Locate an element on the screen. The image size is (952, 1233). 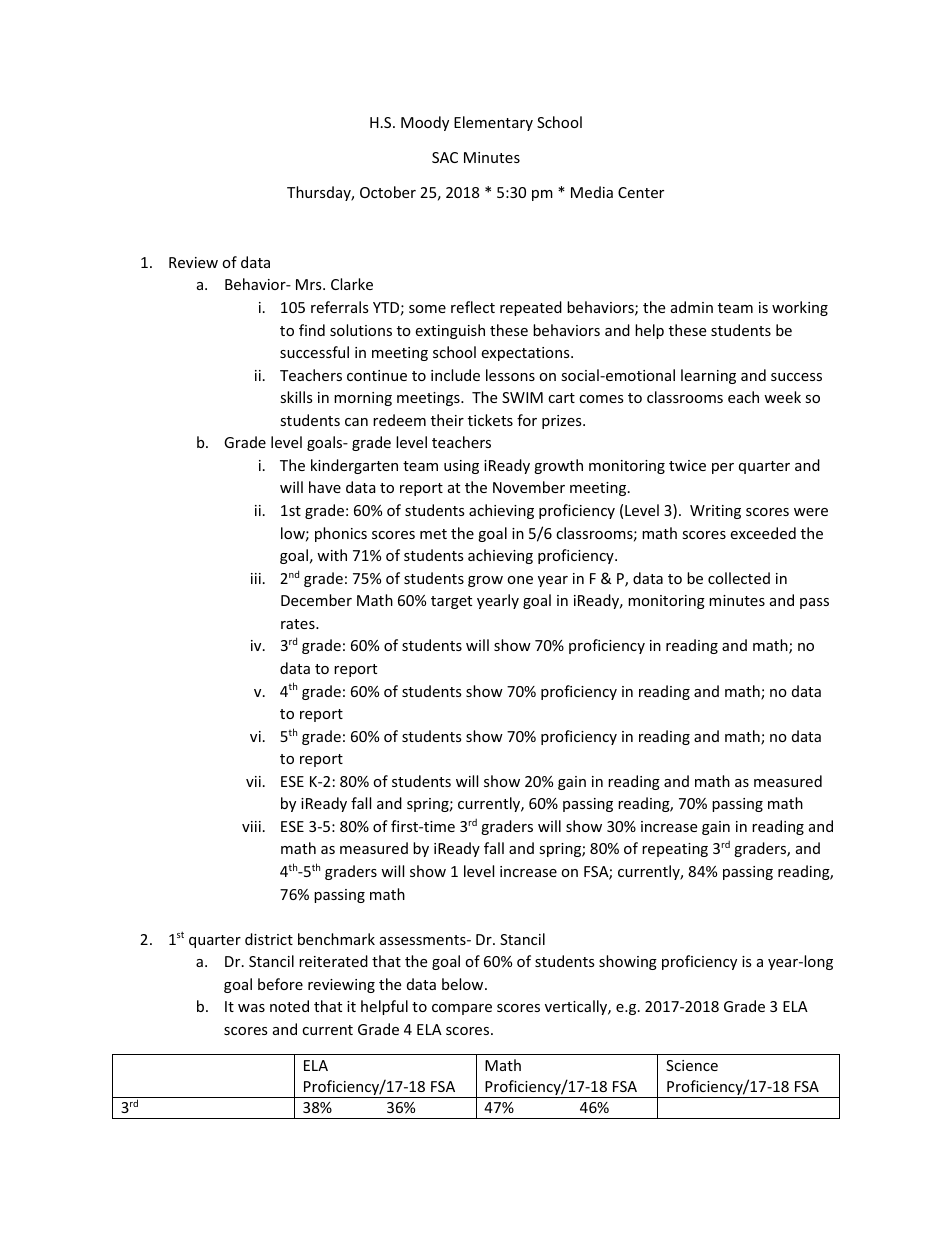
Center is located at coordinates (641, 192).
